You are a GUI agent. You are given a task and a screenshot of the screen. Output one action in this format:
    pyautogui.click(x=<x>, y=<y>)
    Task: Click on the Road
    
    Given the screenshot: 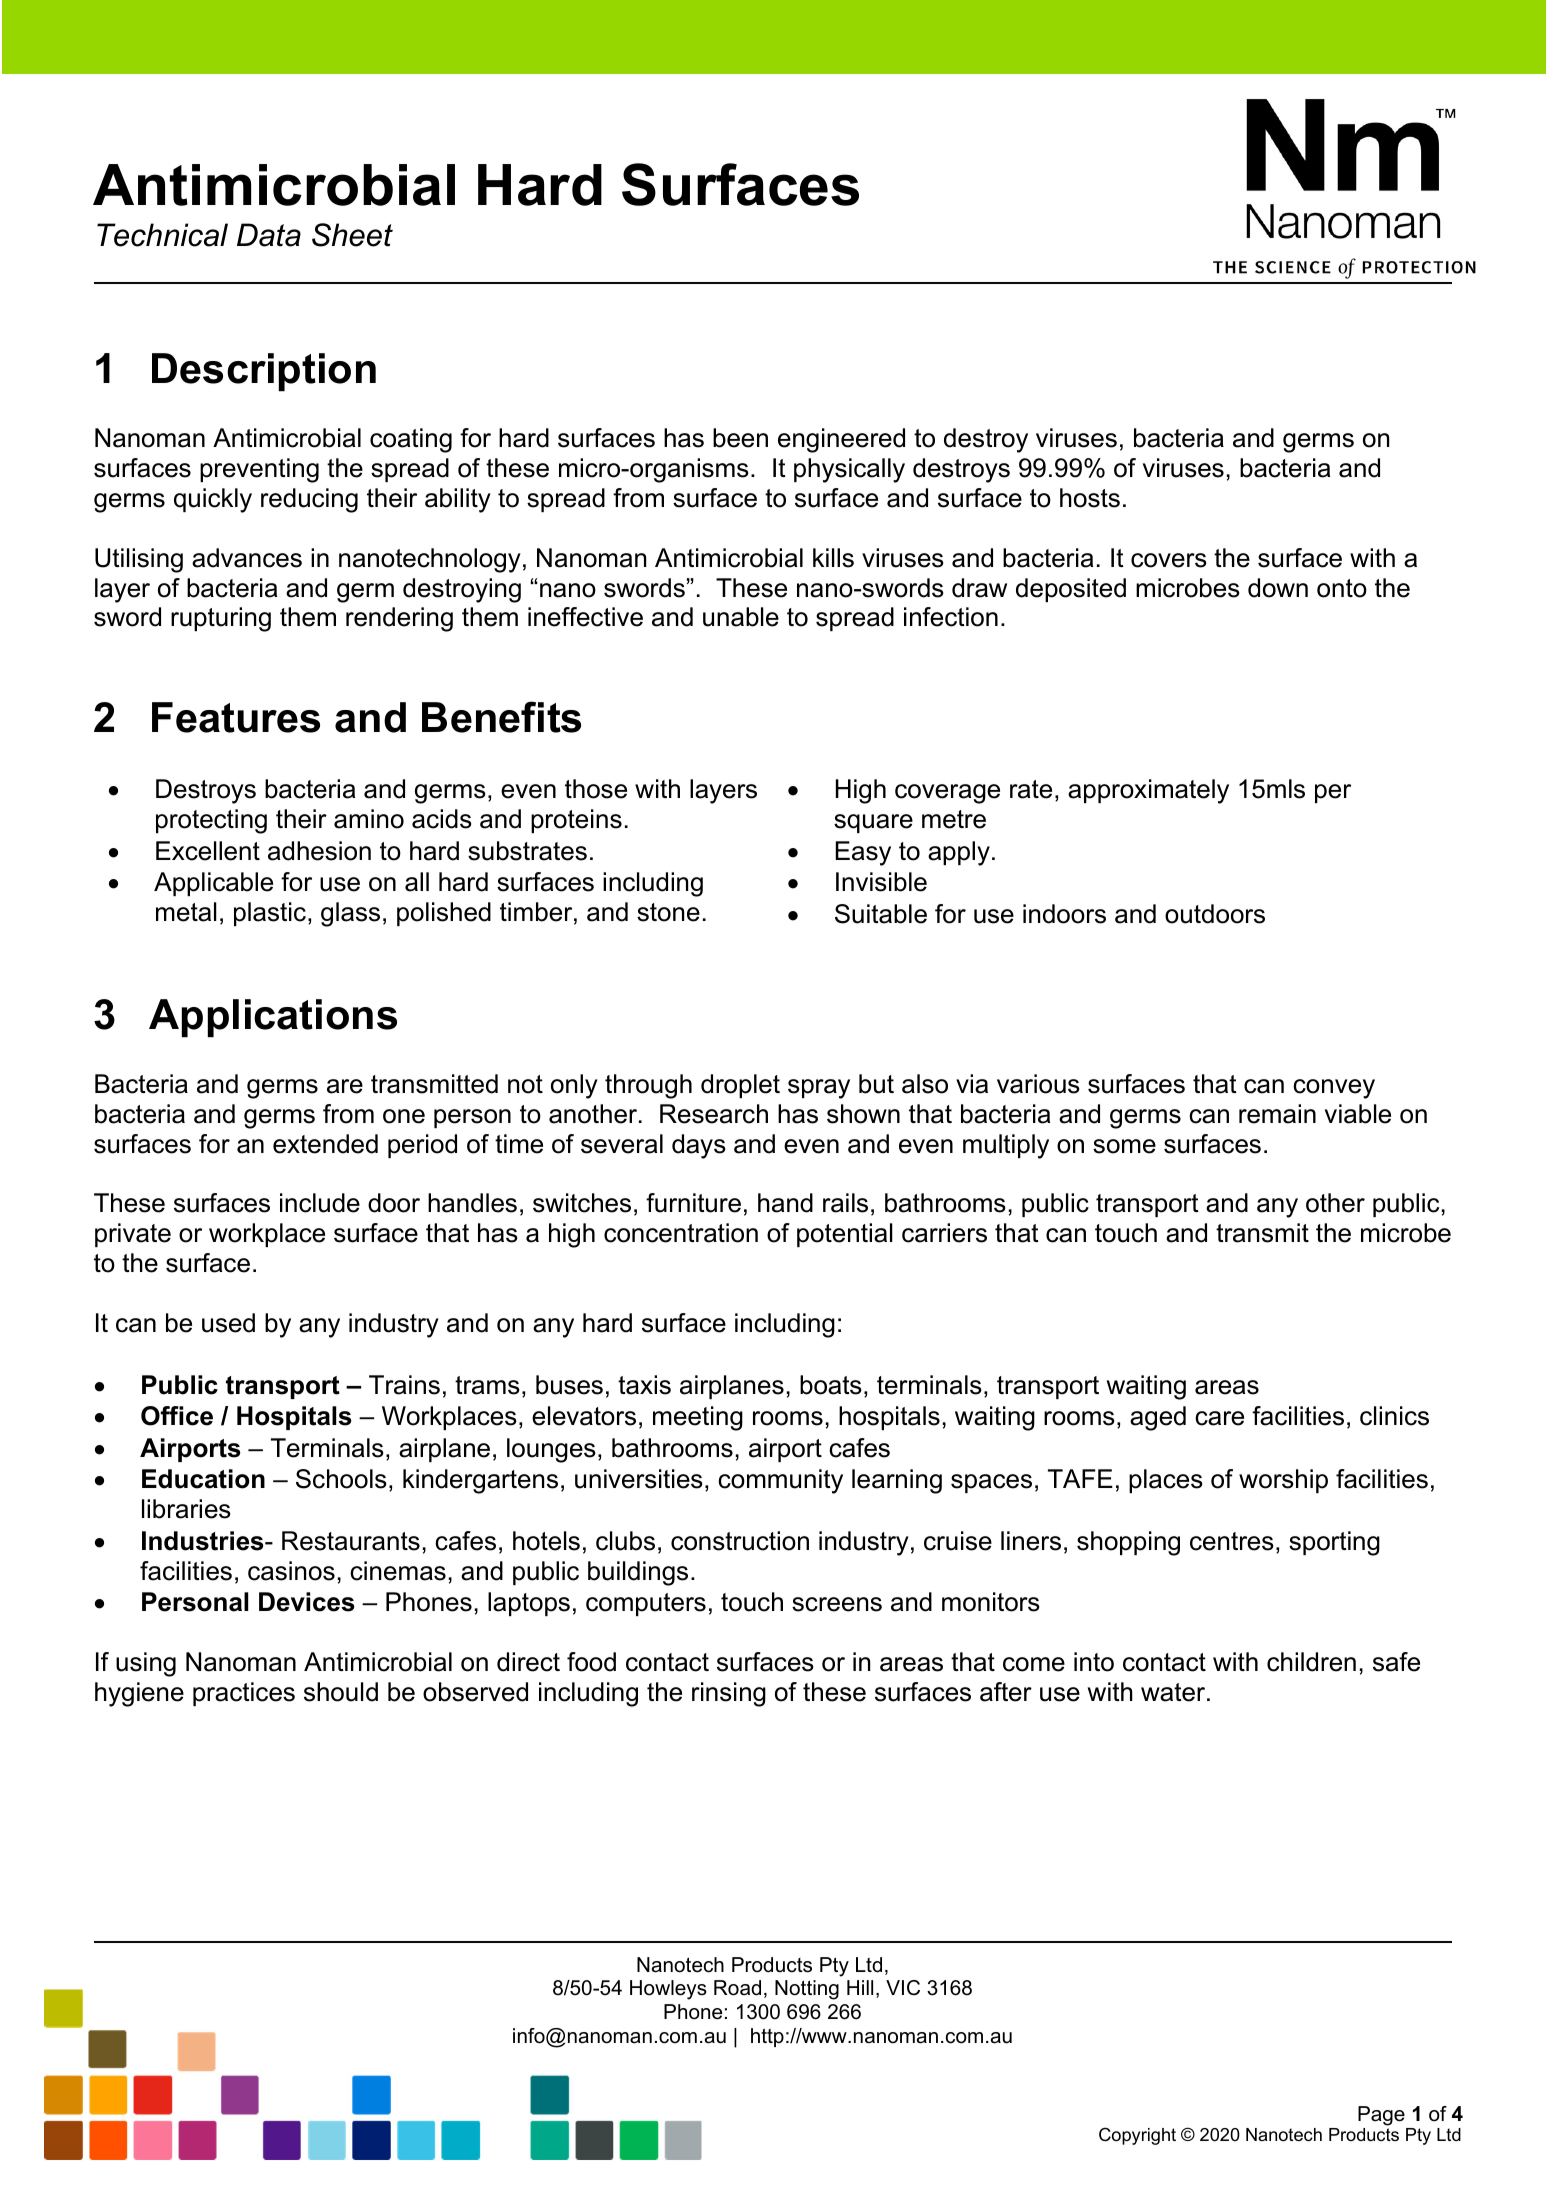 What is the action you would take?
    pyautogui.click(x=737, y=1988)
